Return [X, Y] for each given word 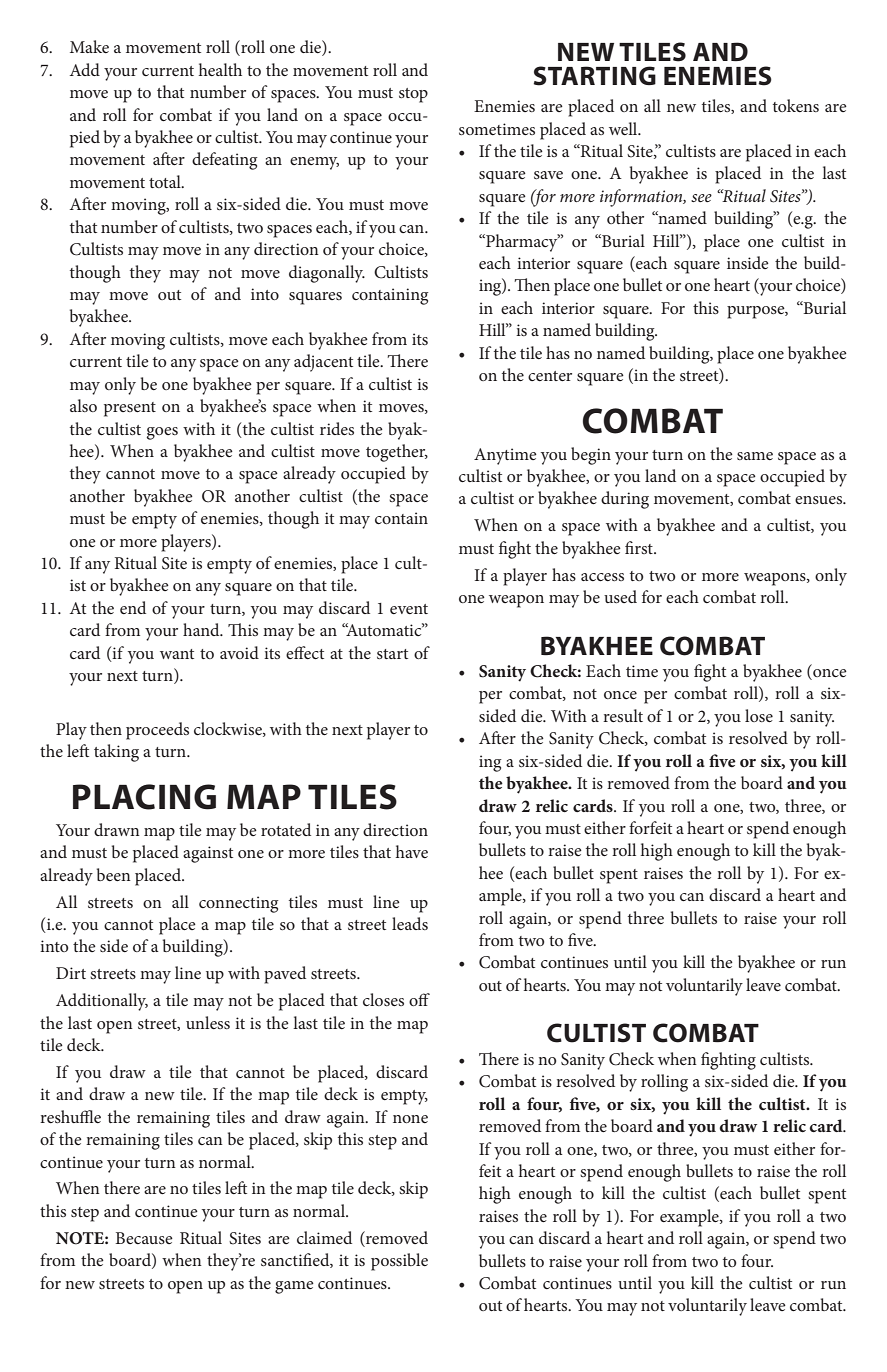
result [623, 715]
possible [399, 1262]
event [409, 609]
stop [413, 95]
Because [144, 1238]
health [220, 69]
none [410, 1119]
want [177, 654]
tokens [796, 105]
